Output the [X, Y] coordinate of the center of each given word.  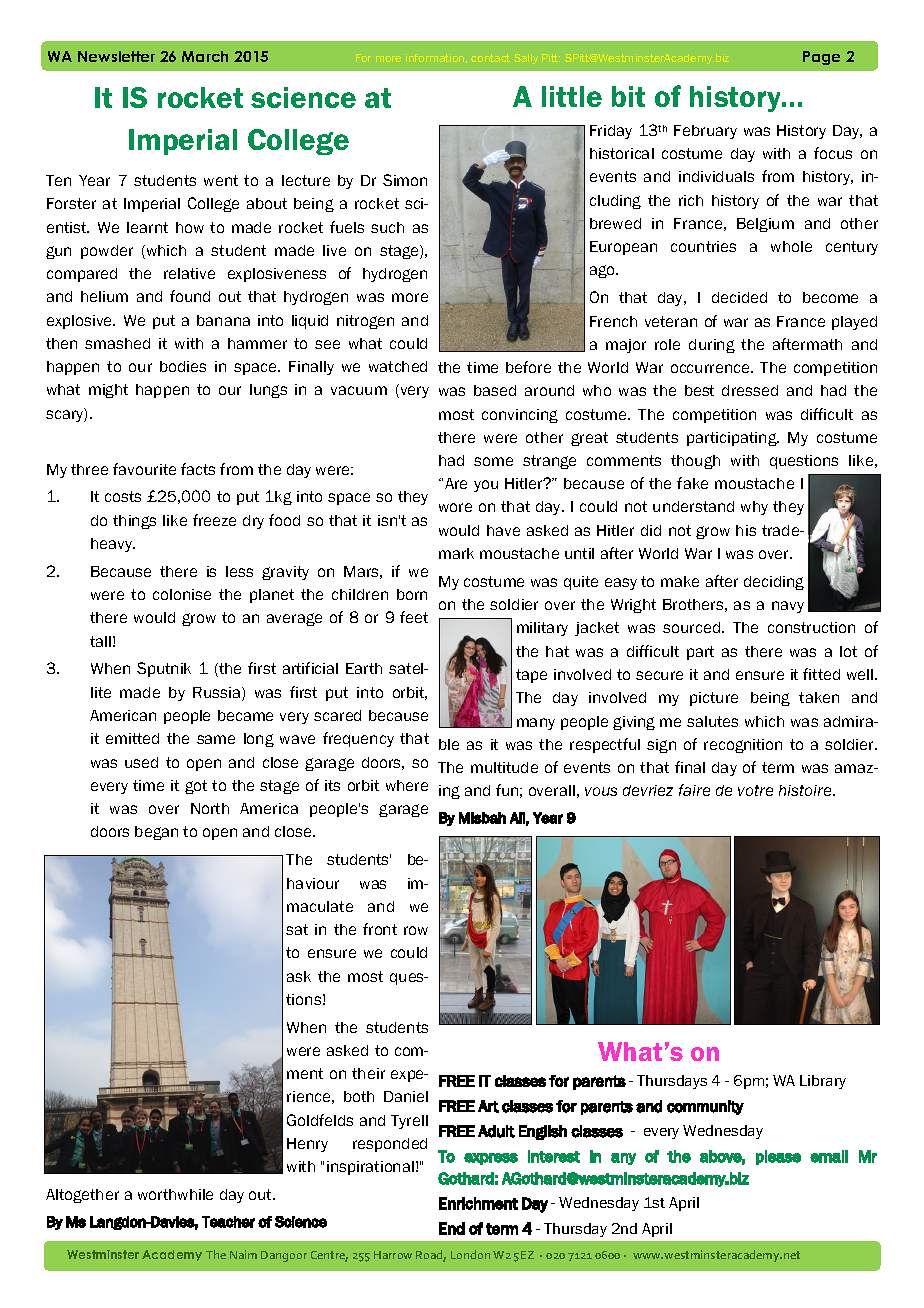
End [452, 1228]
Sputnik [164, 669]
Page [821, 58]
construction [811, 627]
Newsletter [116, 56]
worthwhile [175, 1194]
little [572, 96]
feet [414, 617]
